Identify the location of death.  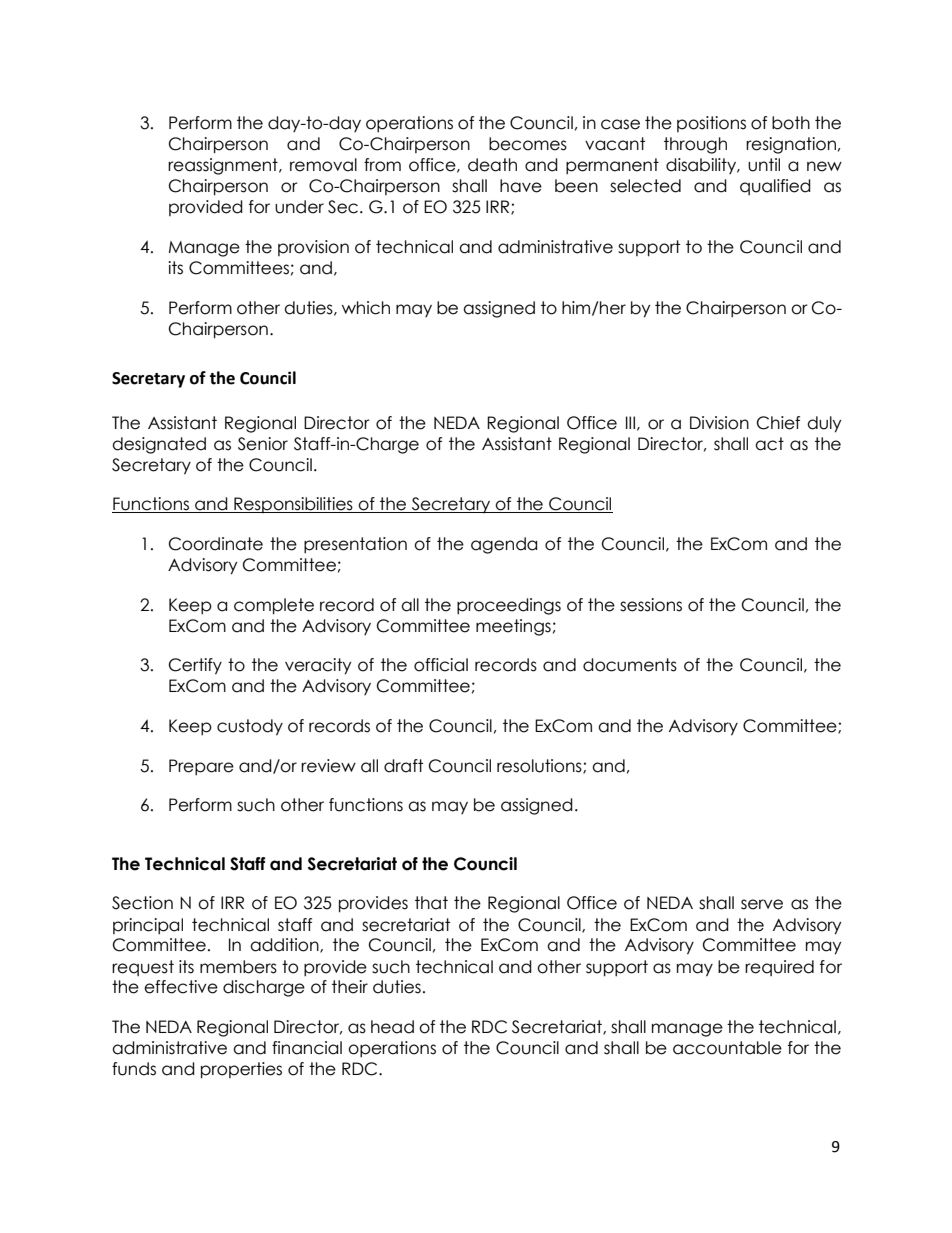
(492, 165).
